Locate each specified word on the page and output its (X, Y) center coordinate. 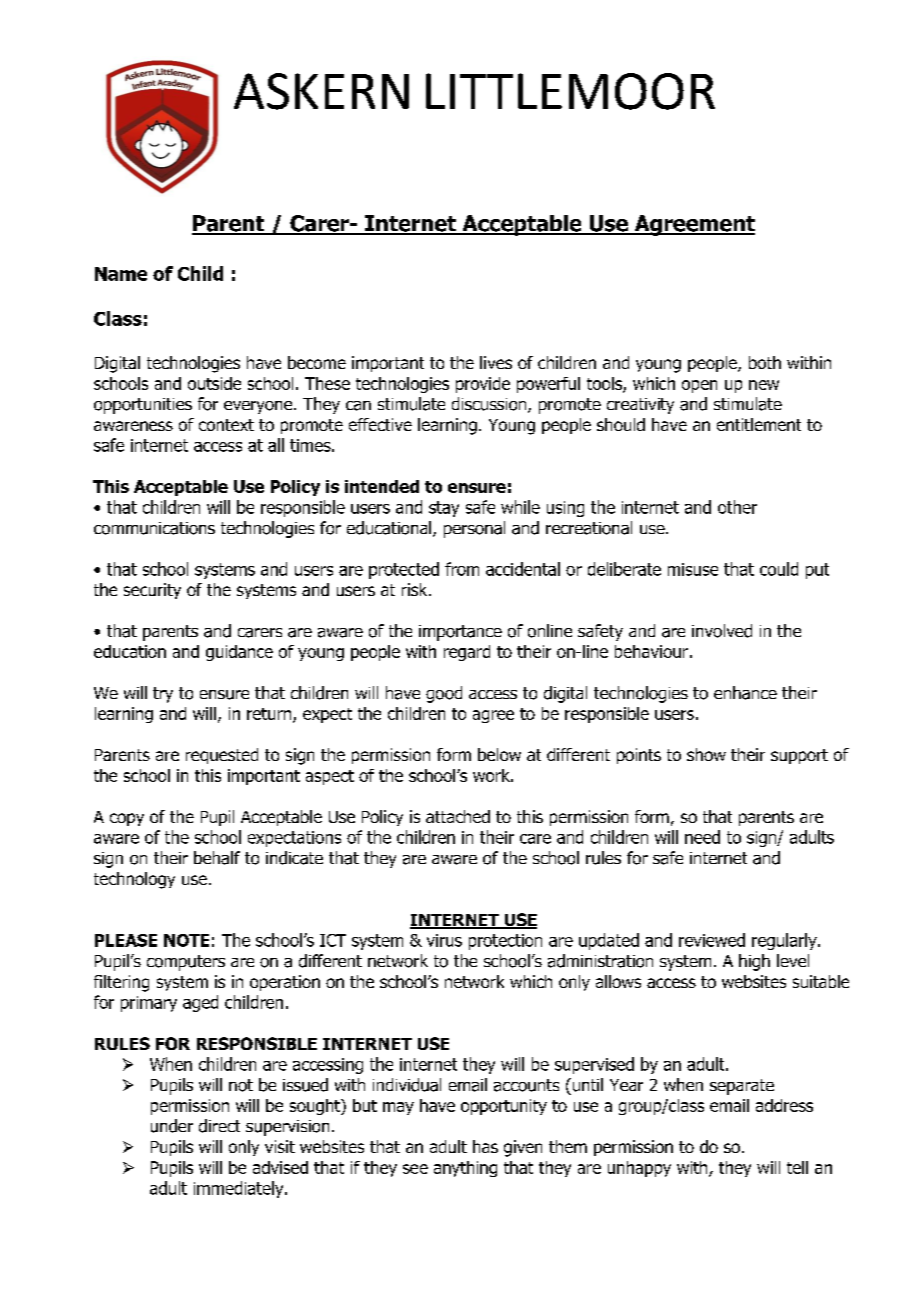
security (152, 591)
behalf (217, 858)
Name (121, 274)
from (462, 569)
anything (465, 1169)
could (779, 569)
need (702, 837)
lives (496, 362)
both (765, 362)
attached (458, 816)
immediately (240, 1189)
